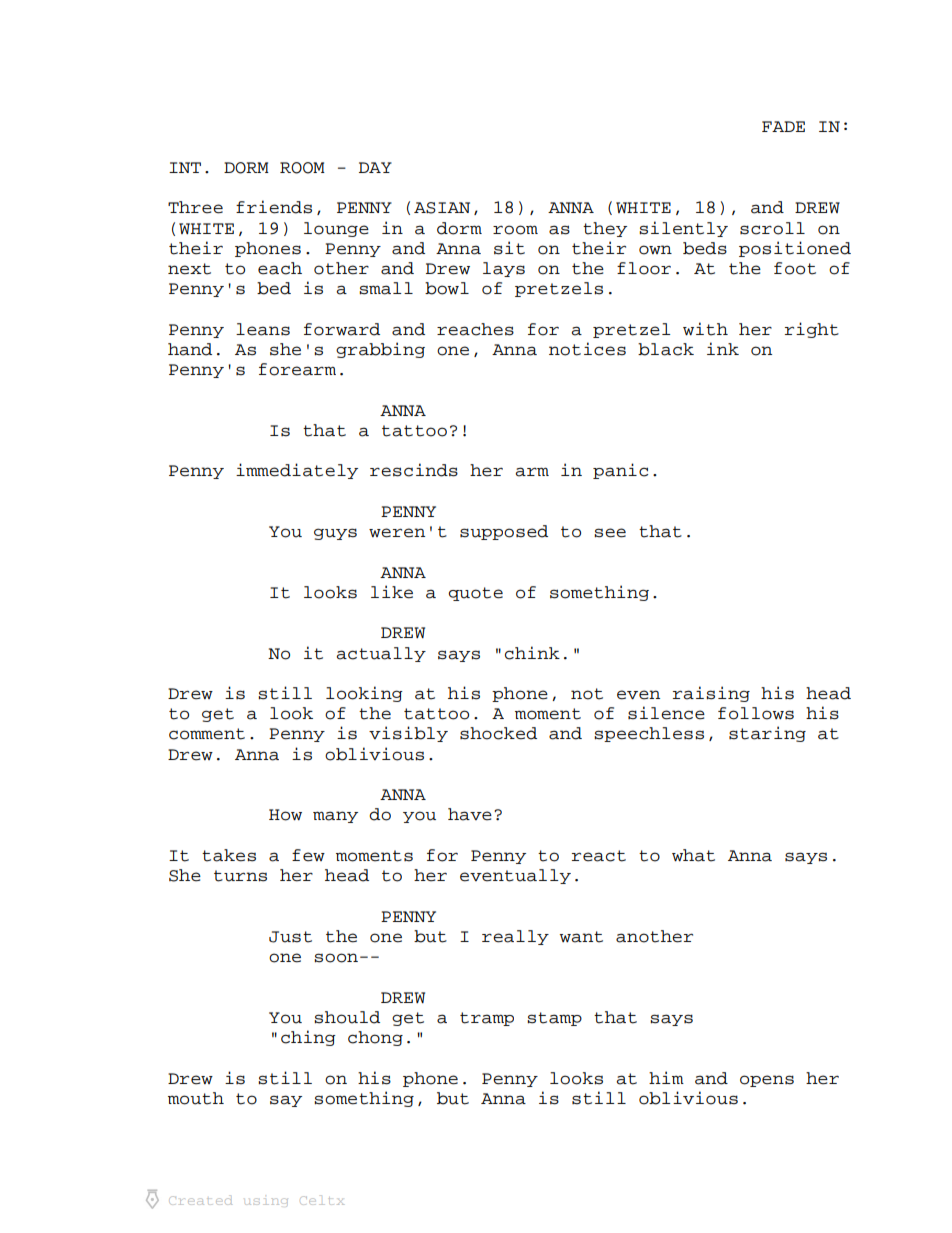  I want to click on see, so click(610, 533).
